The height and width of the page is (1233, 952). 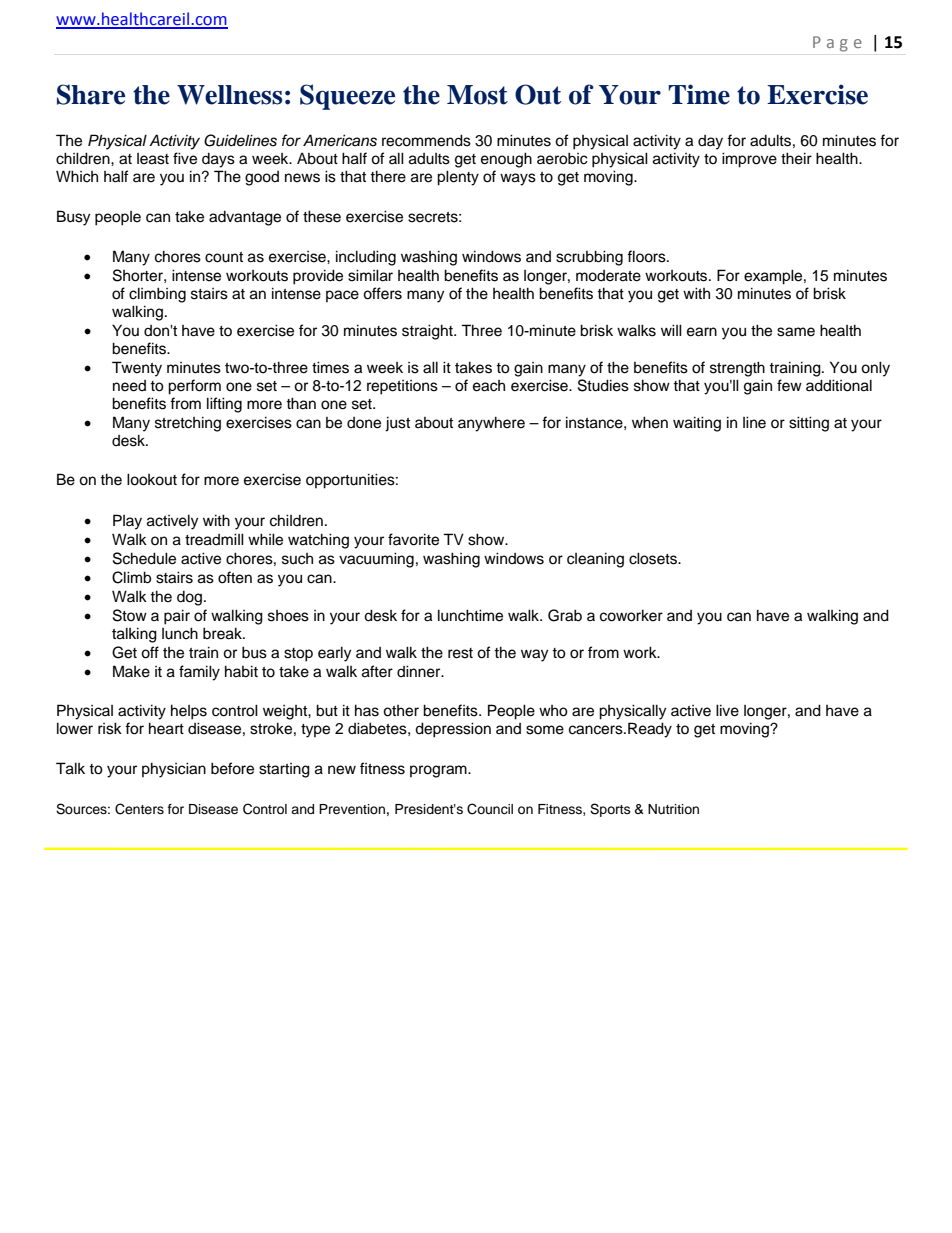 I want to click on physician, so click(x=174, y=770).
